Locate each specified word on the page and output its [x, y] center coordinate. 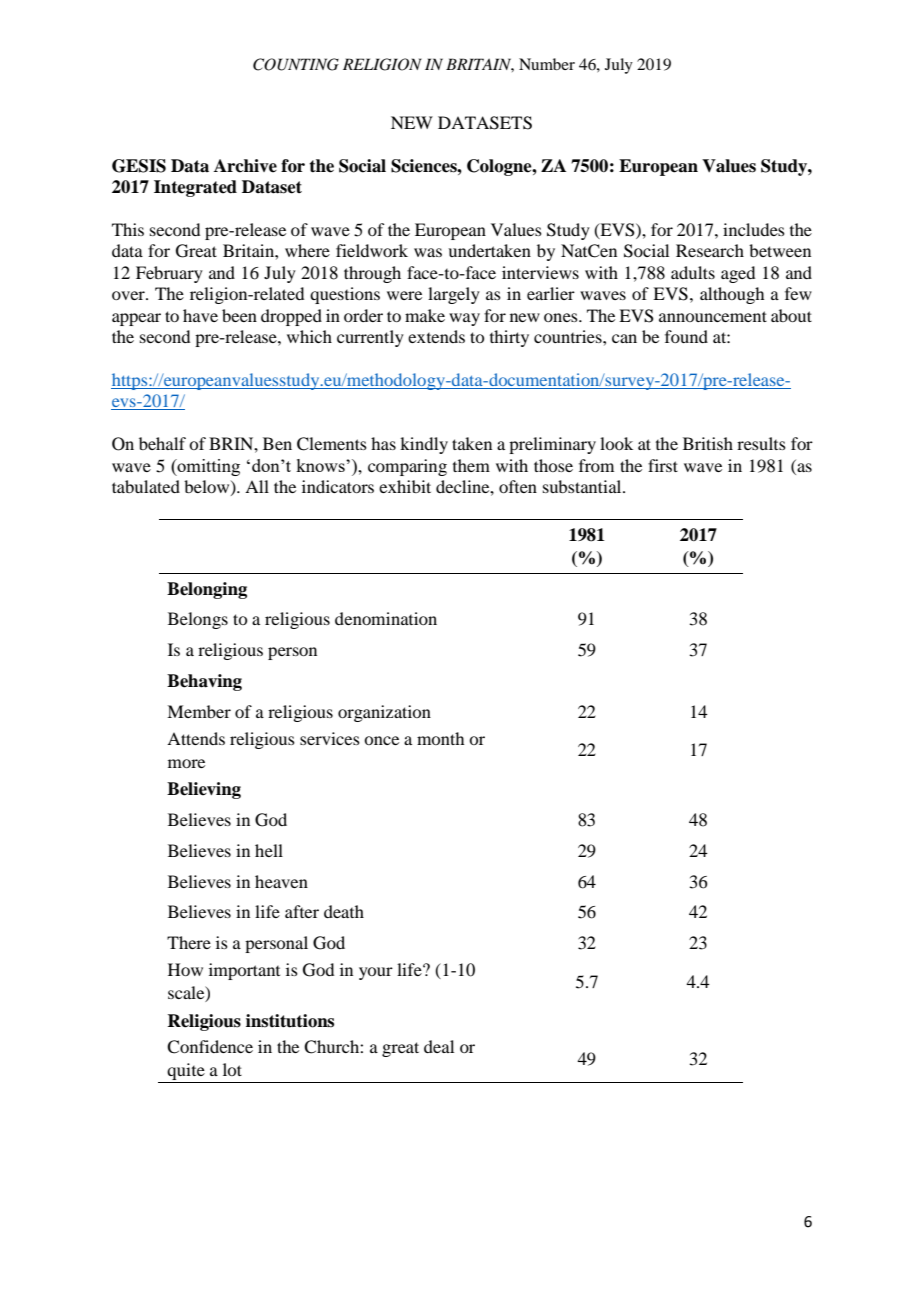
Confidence [210, 1047]
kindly [424, 445]
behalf [162, 443]
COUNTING [296, 64]
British [708, 443]
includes [754, 229]
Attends [196, 738]
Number [547, 64]
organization [384, 713]
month [440, 738]
